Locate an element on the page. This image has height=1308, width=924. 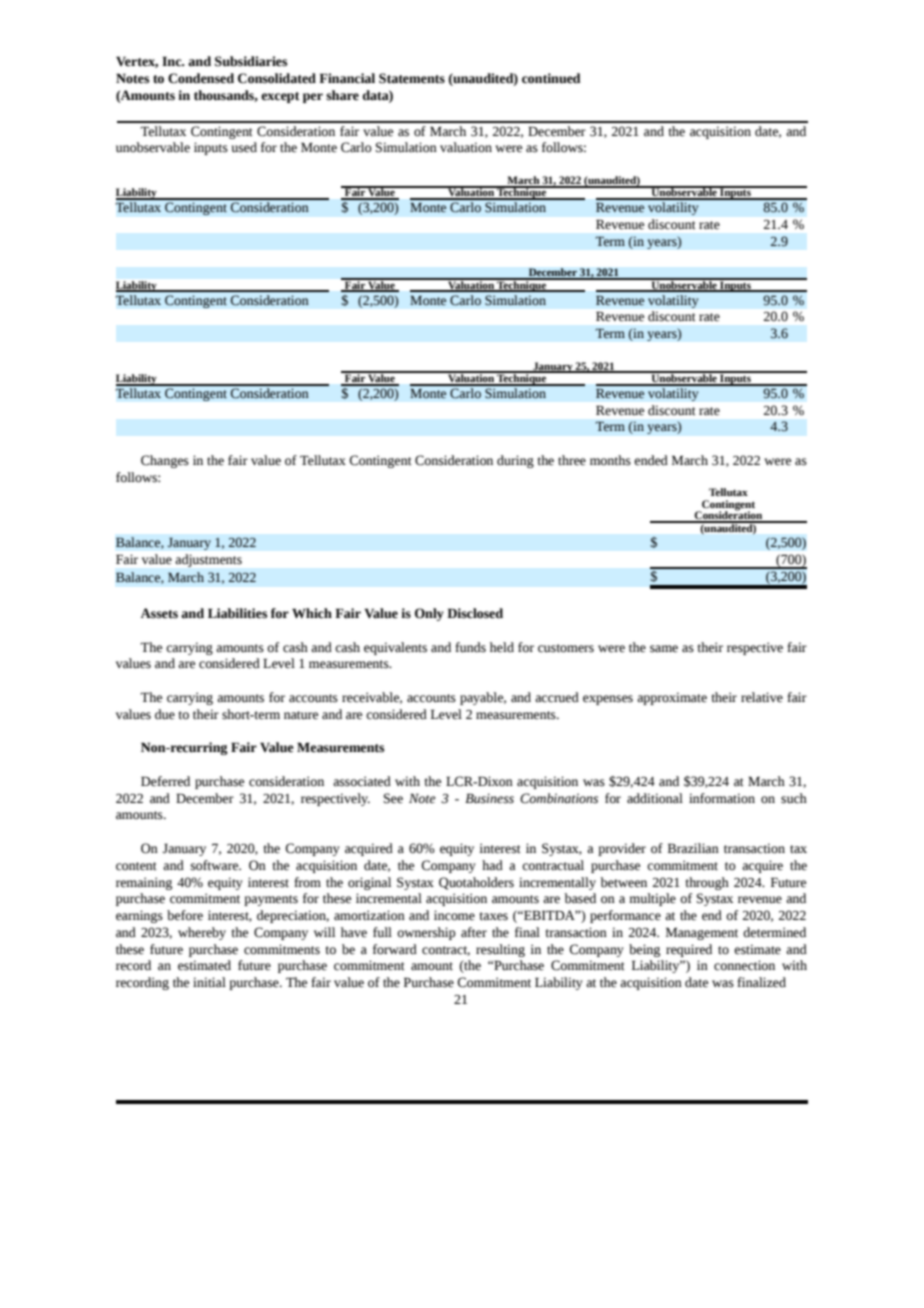
ended is located at coordinates (651, 460).
